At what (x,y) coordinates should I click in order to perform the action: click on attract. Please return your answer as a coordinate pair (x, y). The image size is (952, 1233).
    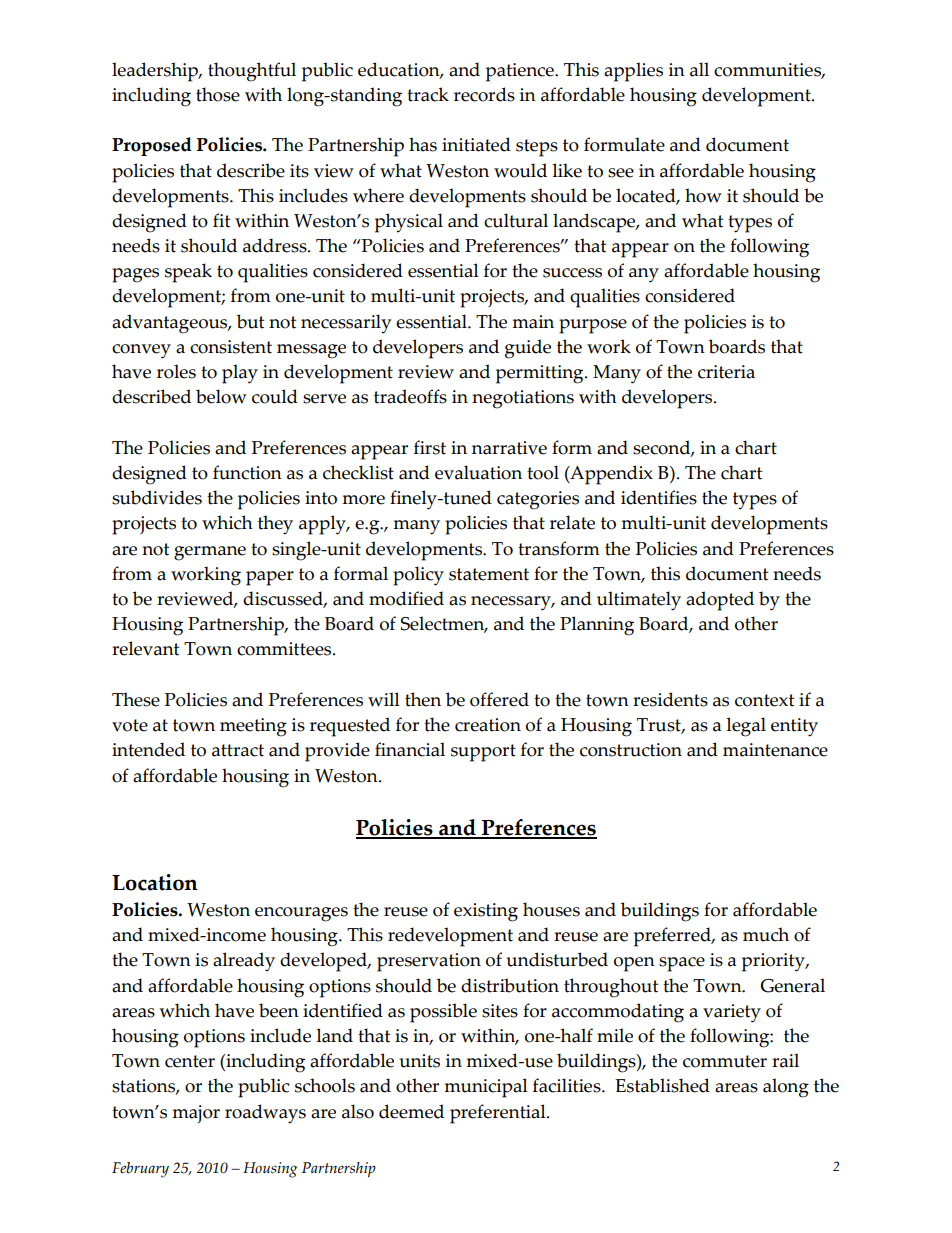
    Looking at the image, I should click on (238, 750).
